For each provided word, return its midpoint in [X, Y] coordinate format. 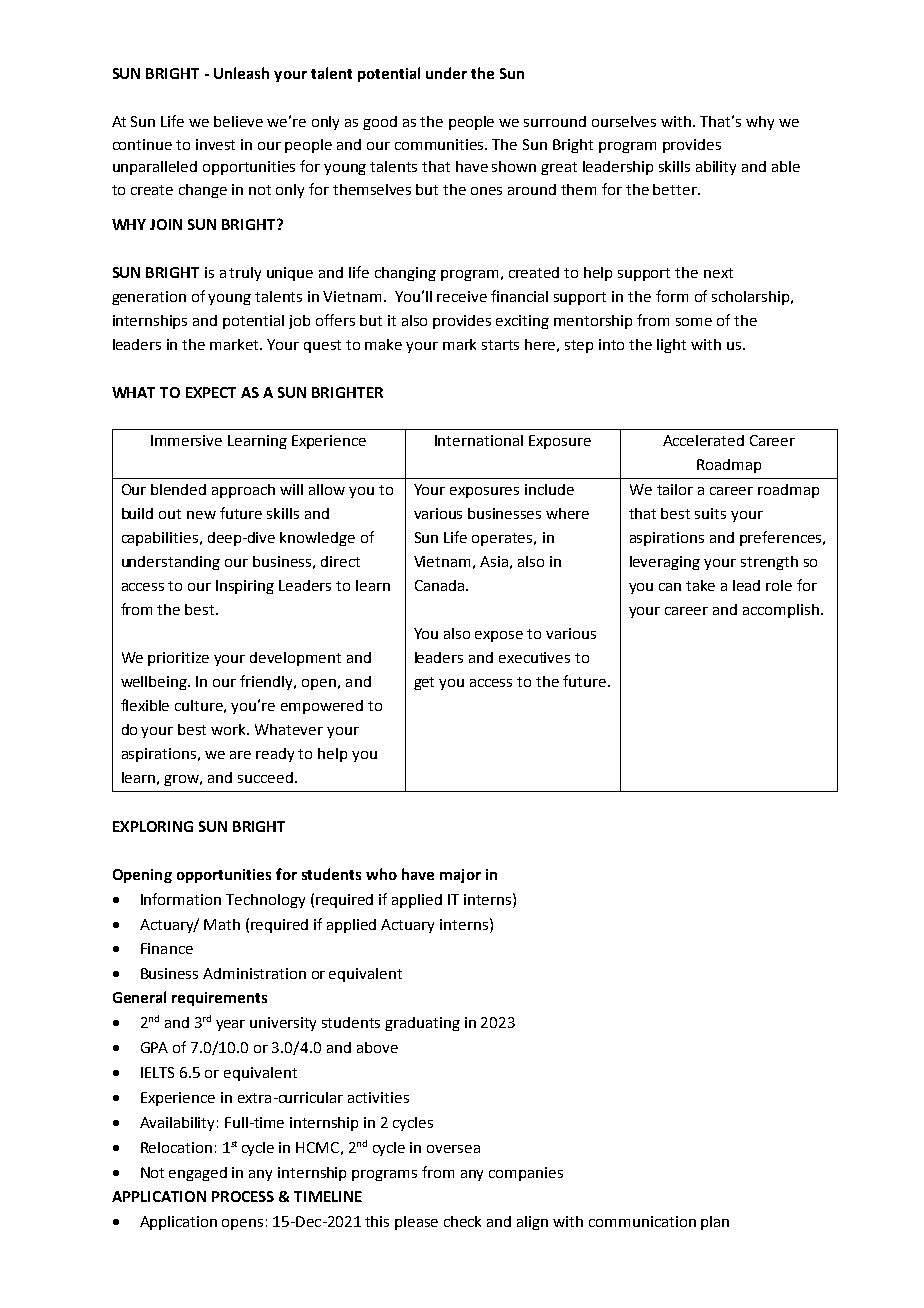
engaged [198, 1174]
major [460, 876]
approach [243, 491]
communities [441, 144]
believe [238, 121]
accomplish [781, 611]
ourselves [624, 121]
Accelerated [703, 440]
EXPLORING [153, 826]
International [479, 440]
